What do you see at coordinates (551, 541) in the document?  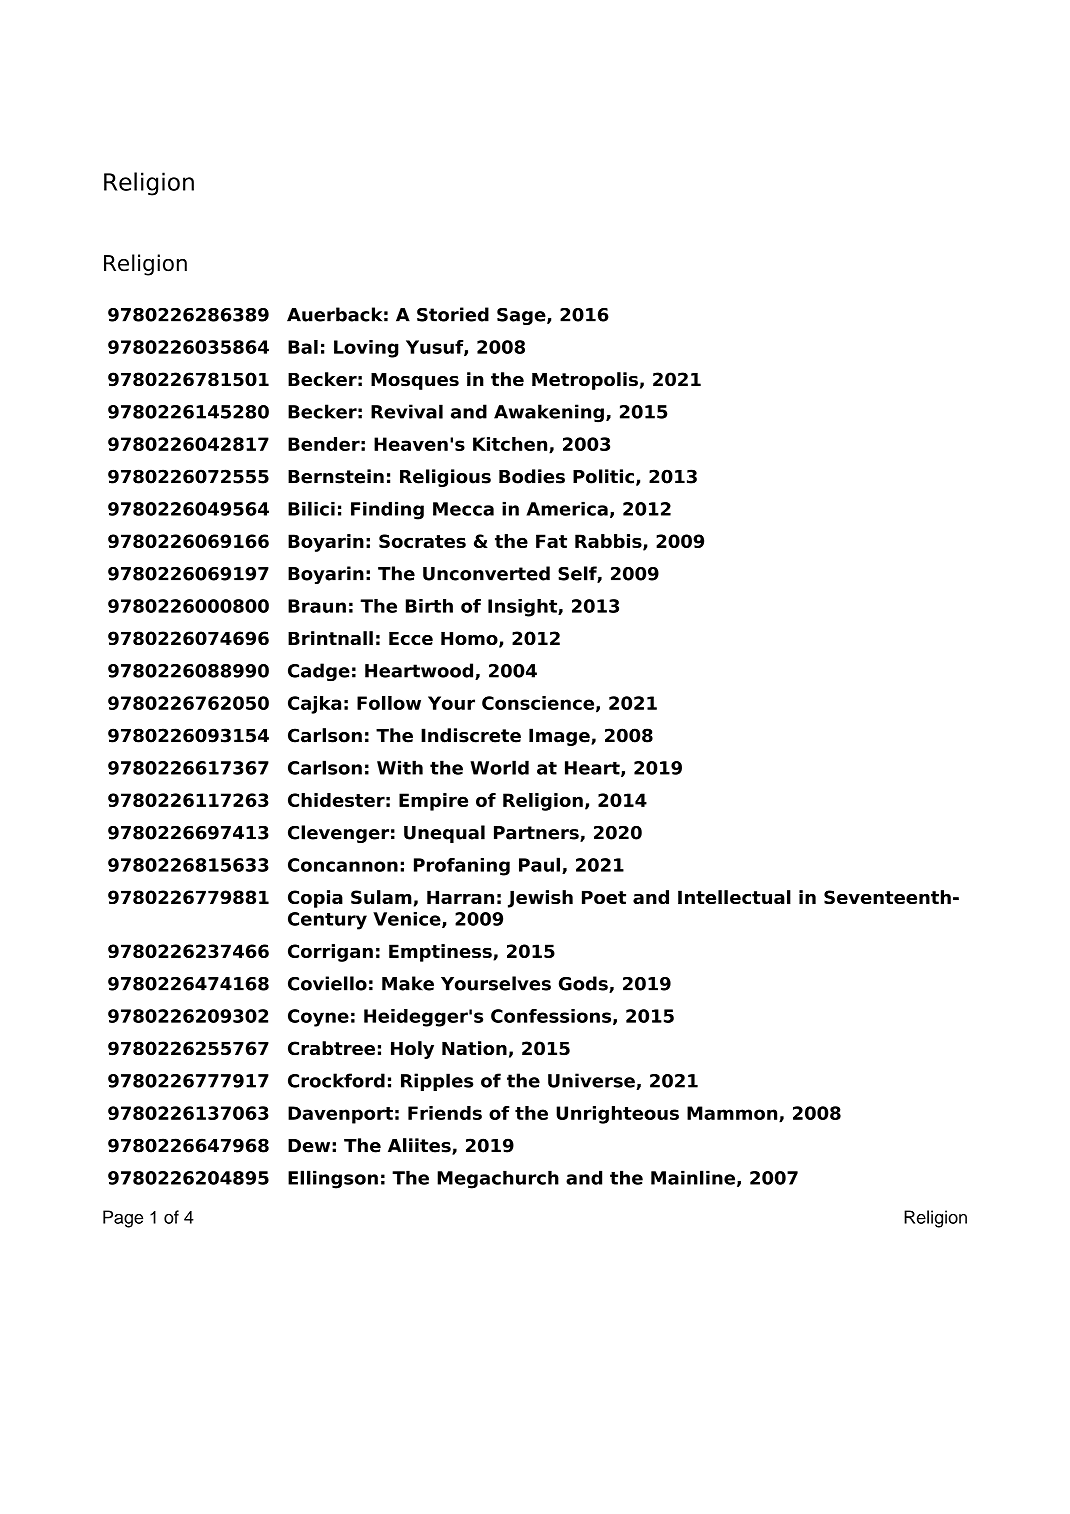 I see `Fat` at bounding box center [551, 541].
